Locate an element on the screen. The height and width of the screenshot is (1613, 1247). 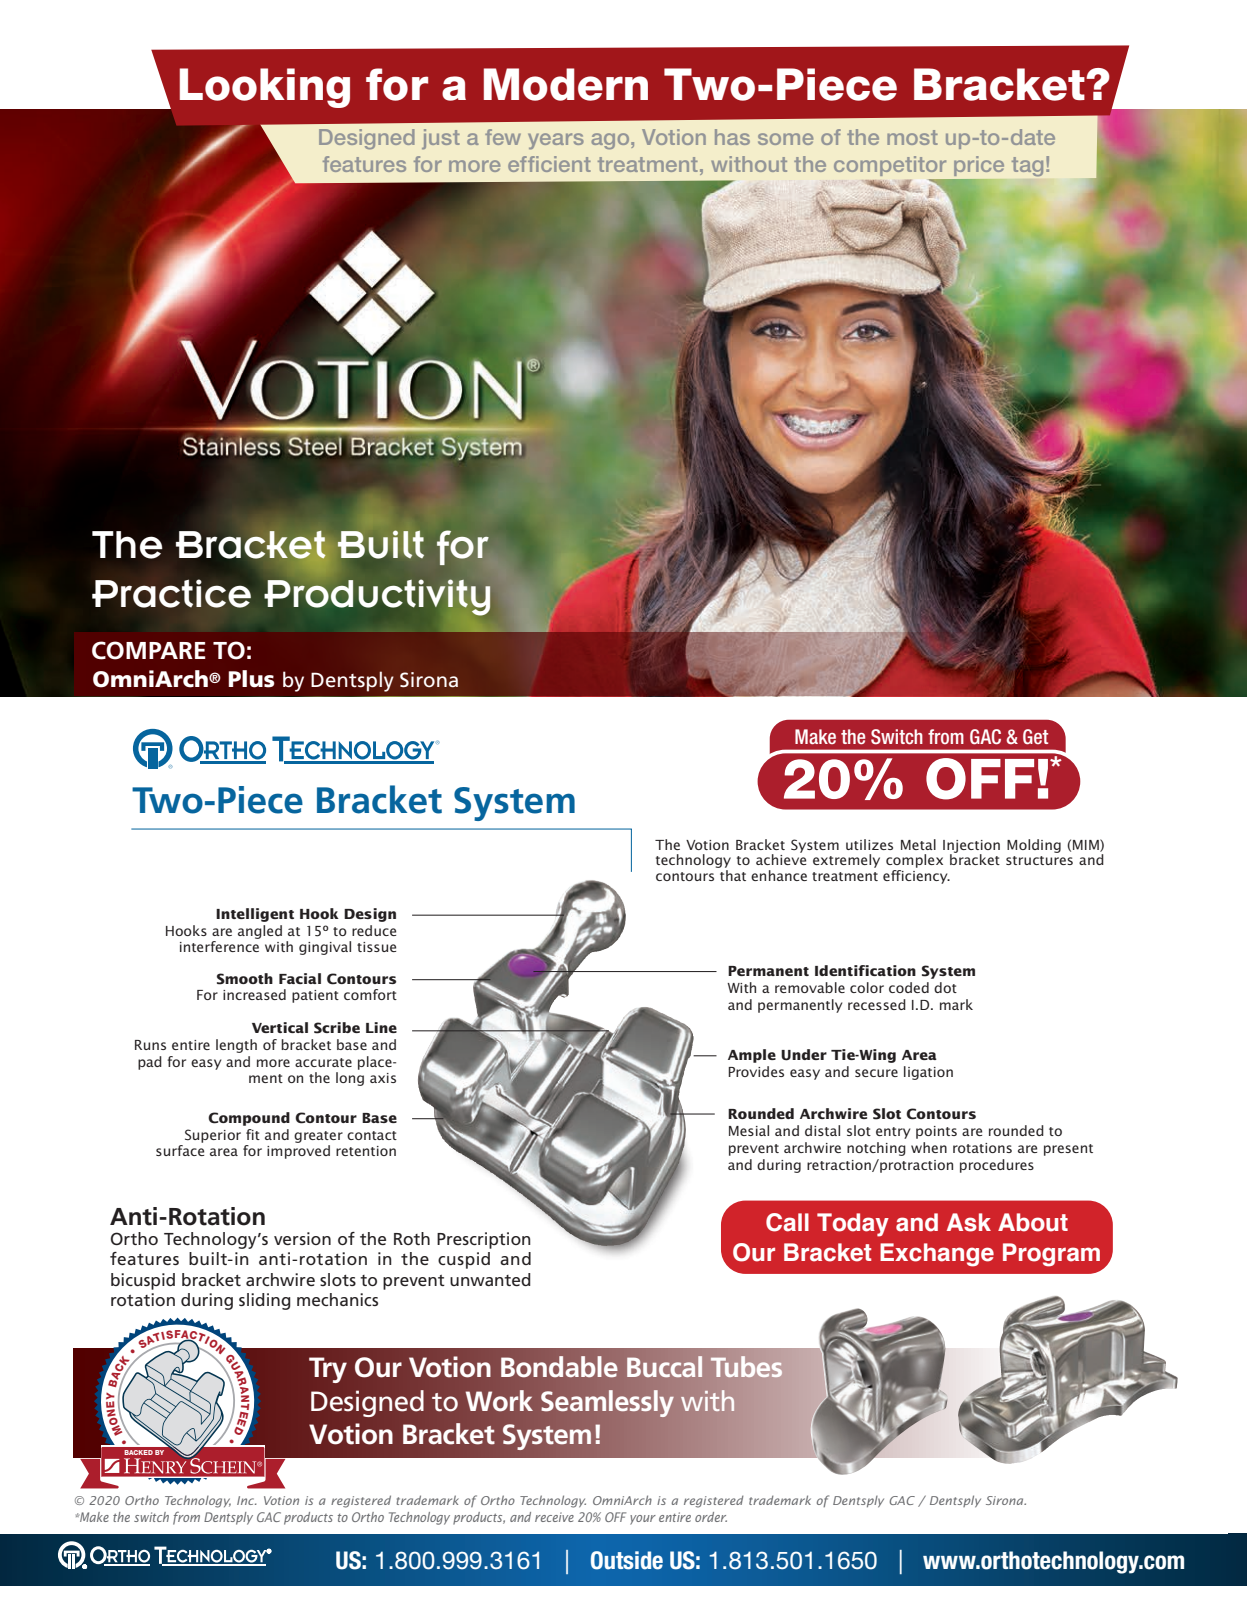
sliding is located at coordinates (265, 1301).
